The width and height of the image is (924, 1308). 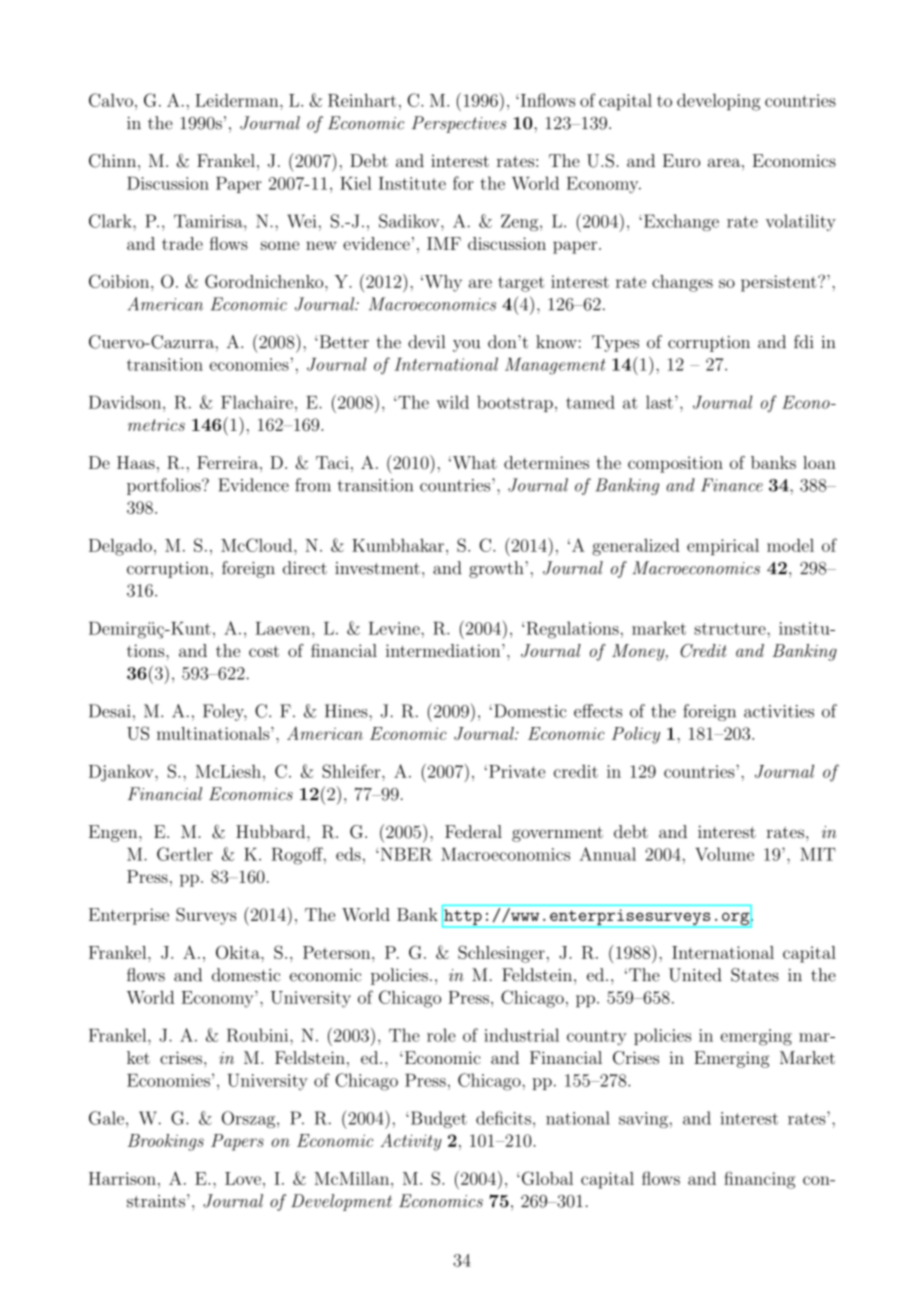 What do you see at coordinates (264, 651) in the image?
I see `cost` at bounding box center [264, 651].
